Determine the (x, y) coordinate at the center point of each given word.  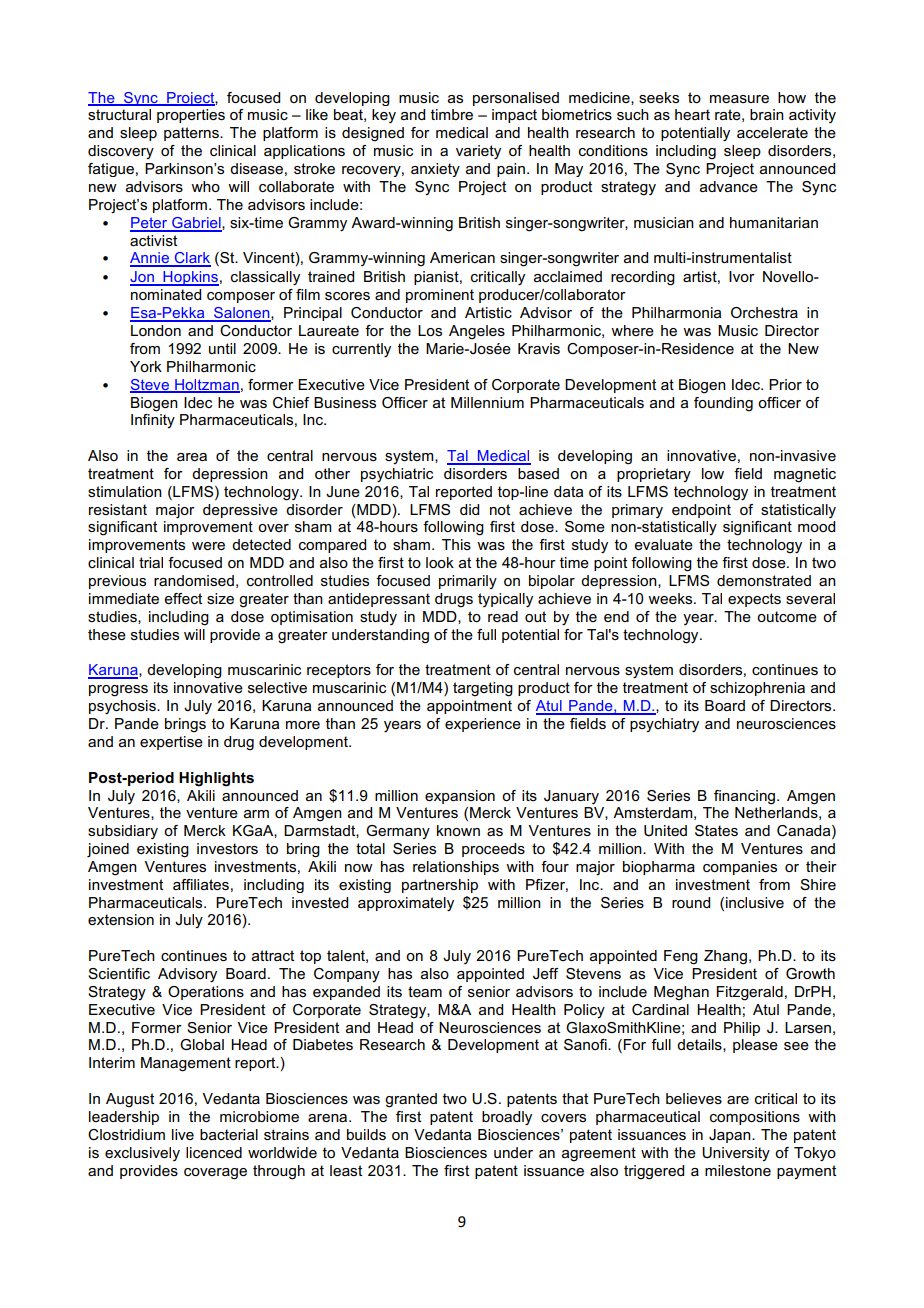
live (183, 1134)
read (503, 616)
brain (767, 114)
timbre (452, 114)
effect (183, 598)
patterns (192, 134)
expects (754, 600)
